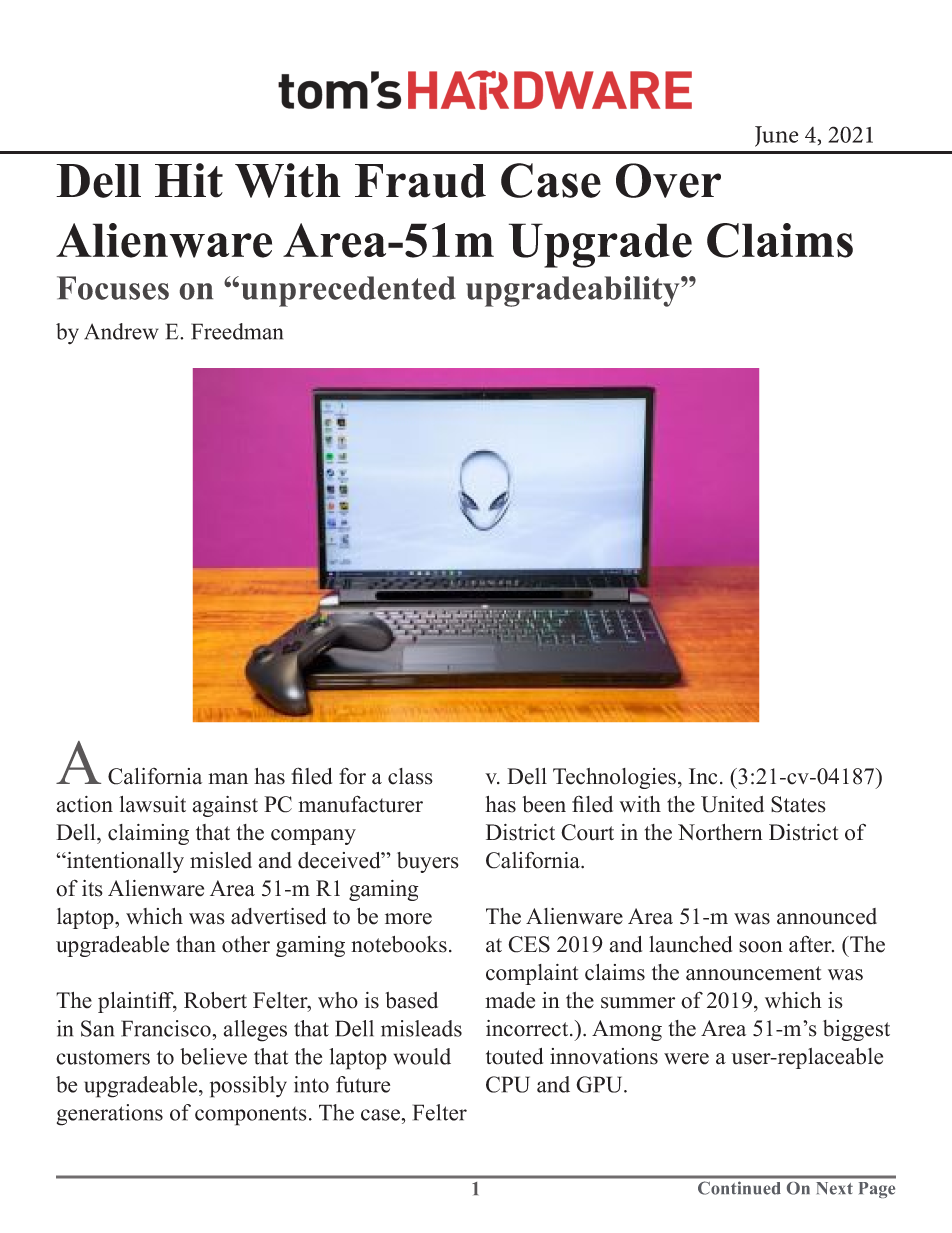  What do you see at coordinates (196, 944) in the screenshot?
I see `than` at bounding box center [196, 944].
